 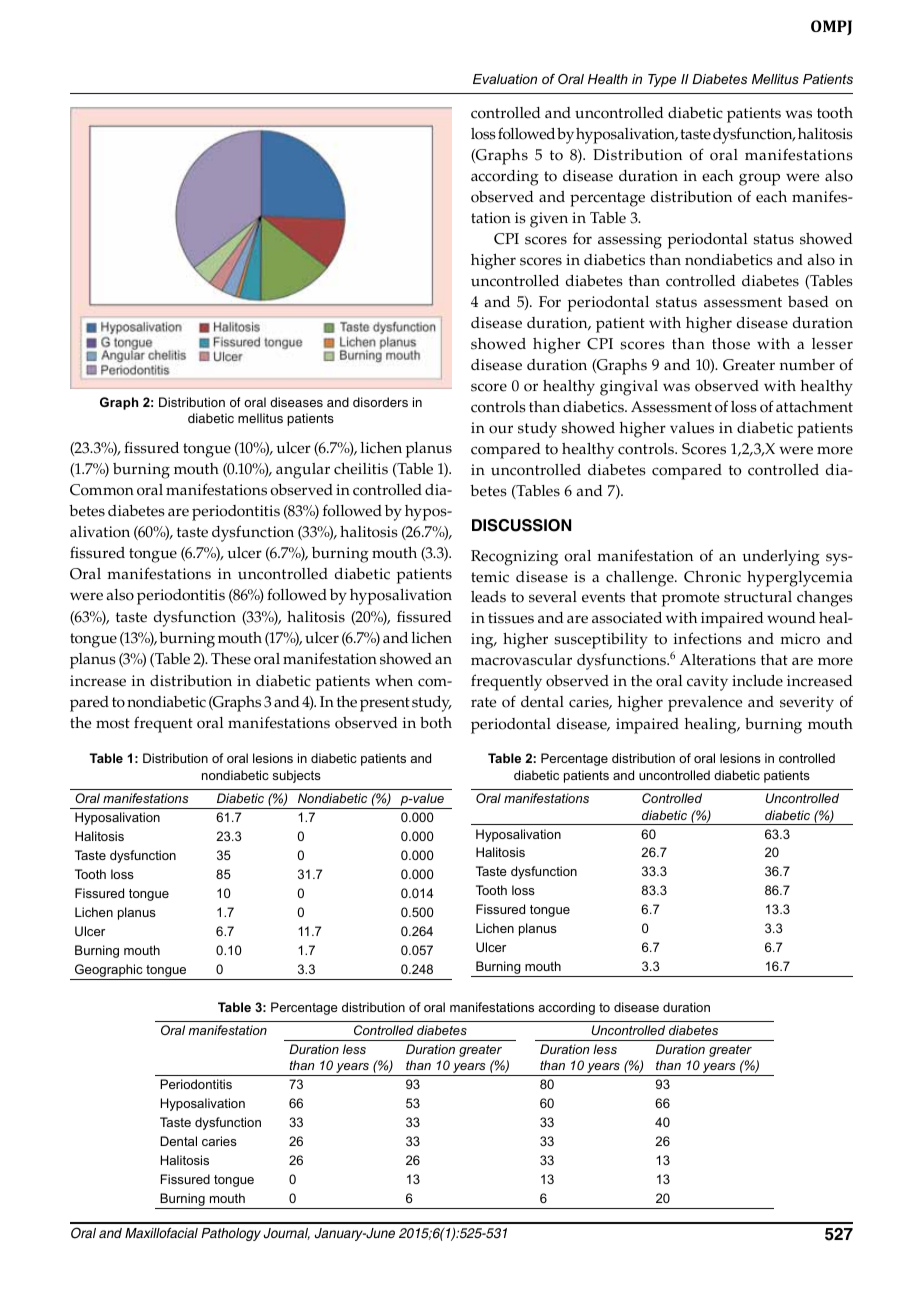 What do you see at coordinates (759, 179) in the screenshot?
I see `group` at bounding box center [759, 179].
